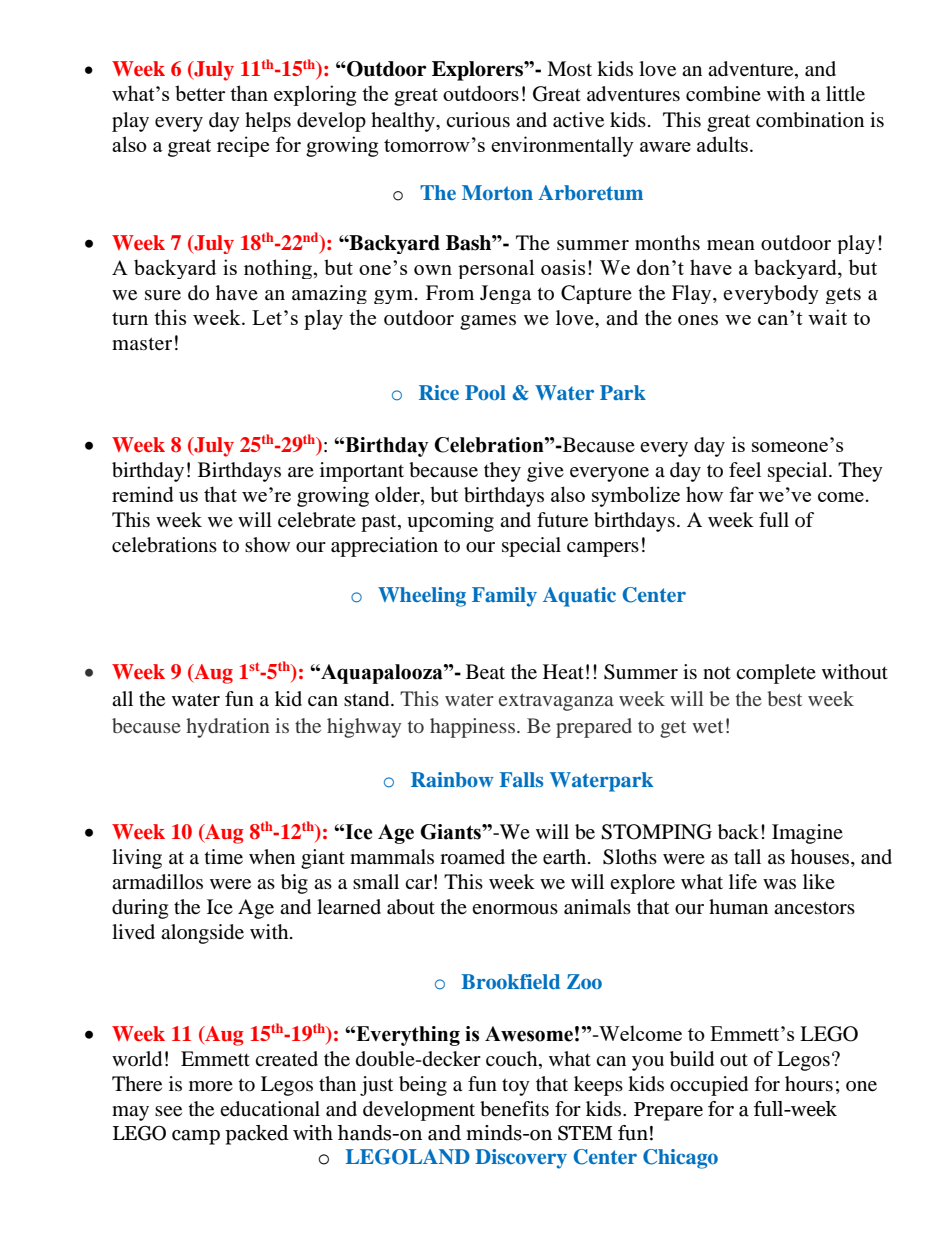 The width and height of the image is (952, 1233). Describe the element at coordinates (143, 494) in the image. I see `remind` at that location.
